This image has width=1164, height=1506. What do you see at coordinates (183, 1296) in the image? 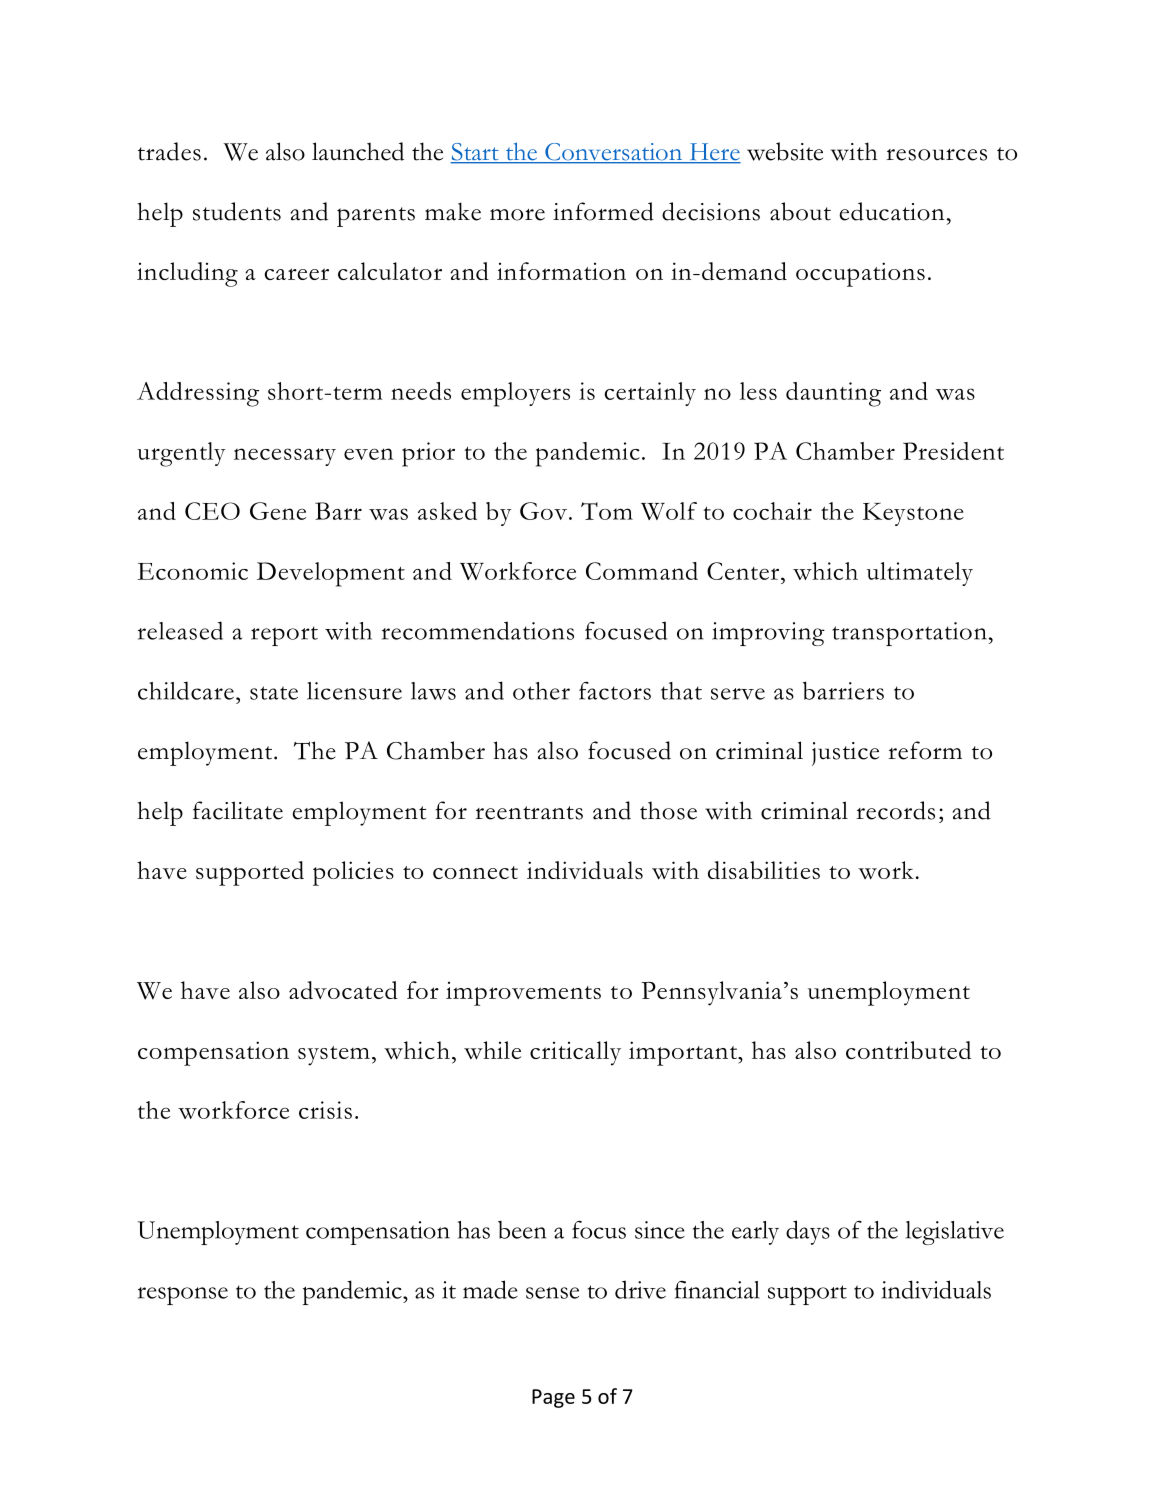
I see `response` at bounding box center [183, 1296].
